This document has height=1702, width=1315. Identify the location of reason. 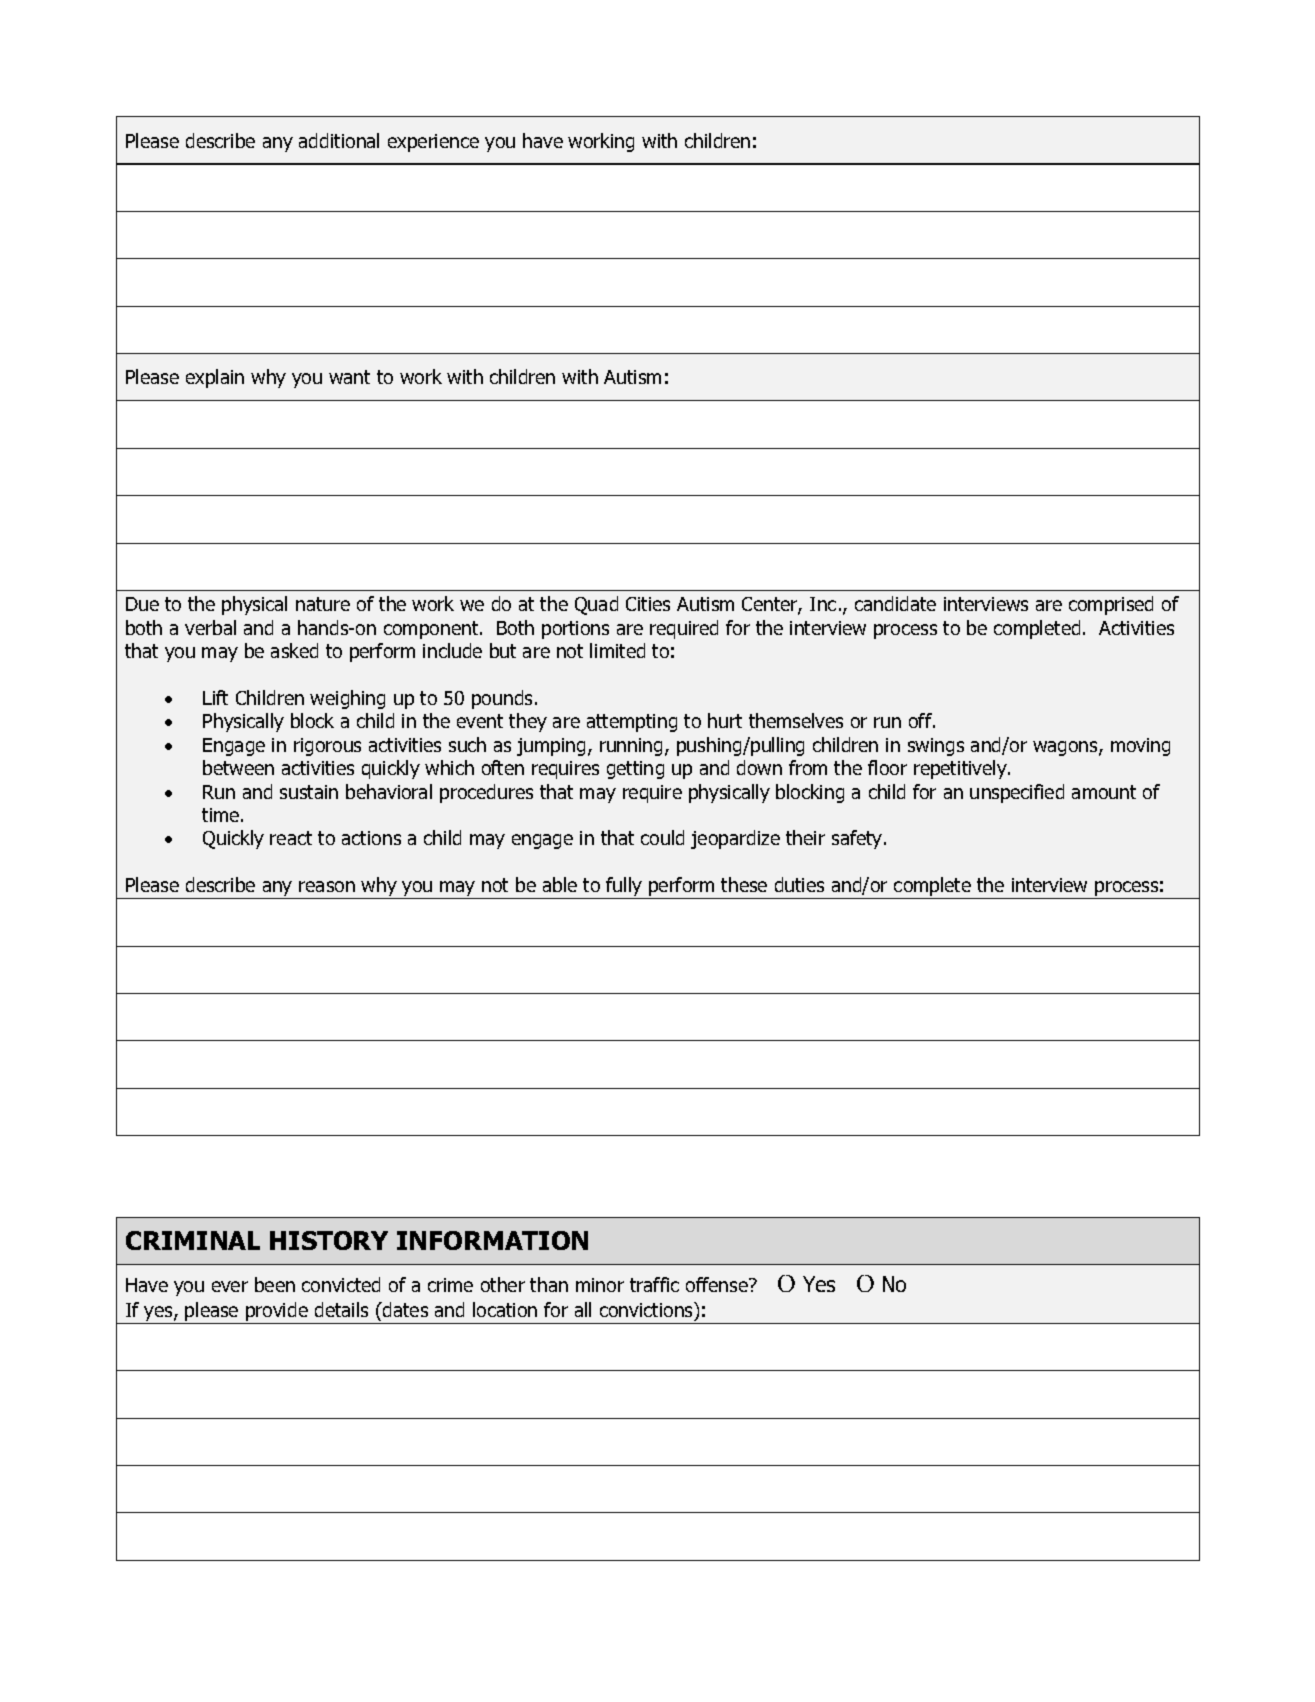
(327, 886).
